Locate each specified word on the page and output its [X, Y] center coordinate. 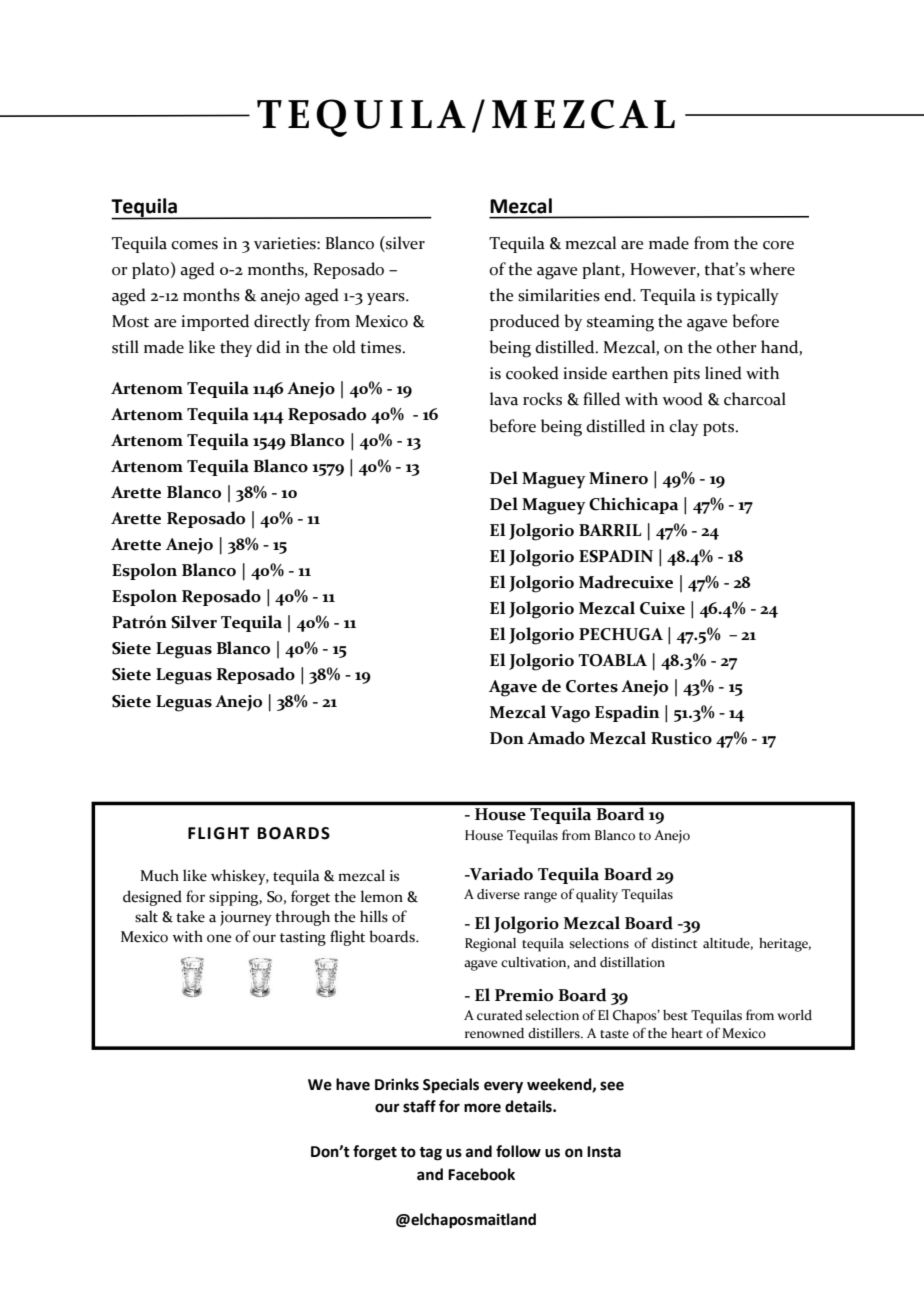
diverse [498, 894]
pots [720, 429]
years [387, 299]
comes [194, 245]
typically [747, 296]
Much [159, 875]
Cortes [592, 686]
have [353, 1084]
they [236, 348]
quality [597, 896]
